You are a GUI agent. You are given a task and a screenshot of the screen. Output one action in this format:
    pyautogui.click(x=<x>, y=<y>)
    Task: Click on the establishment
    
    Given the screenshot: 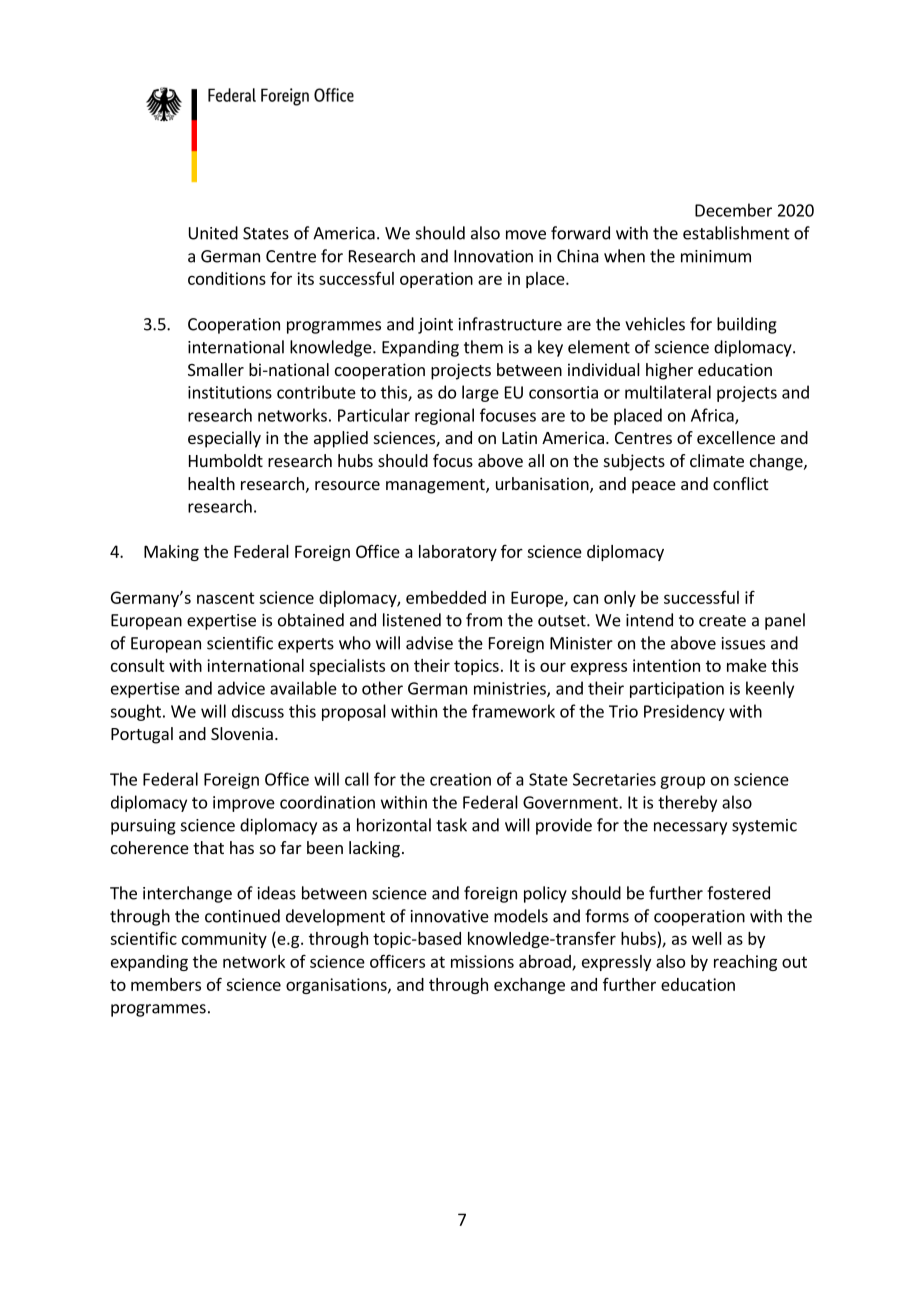 What is the action you would take?
    pyautogui.click(x=736, y=233)
